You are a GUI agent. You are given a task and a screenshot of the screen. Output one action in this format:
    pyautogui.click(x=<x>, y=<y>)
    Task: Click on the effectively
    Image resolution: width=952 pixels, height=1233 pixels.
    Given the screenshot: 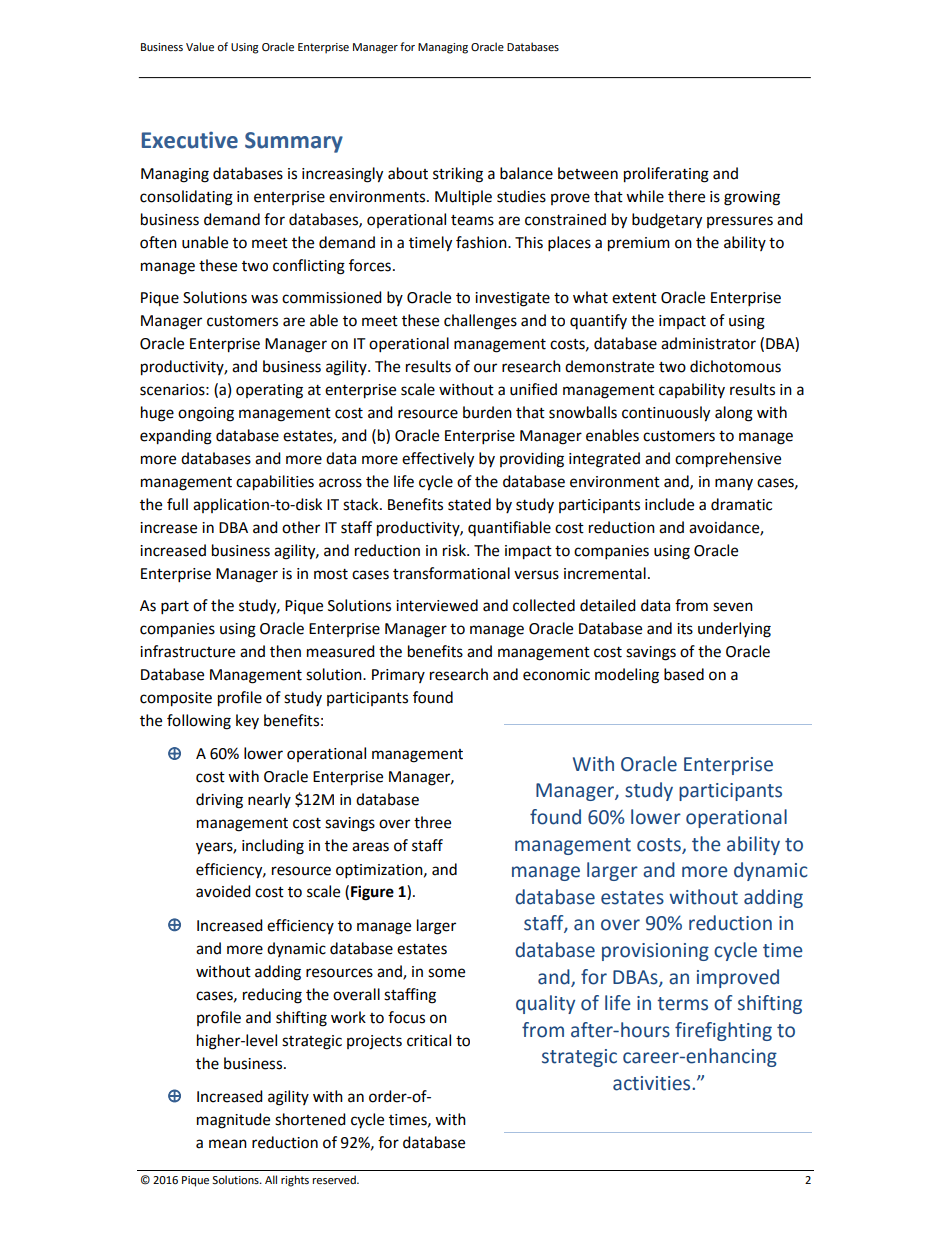 What is the action you would take?
    pyautogui.click(x=438, y=460)
